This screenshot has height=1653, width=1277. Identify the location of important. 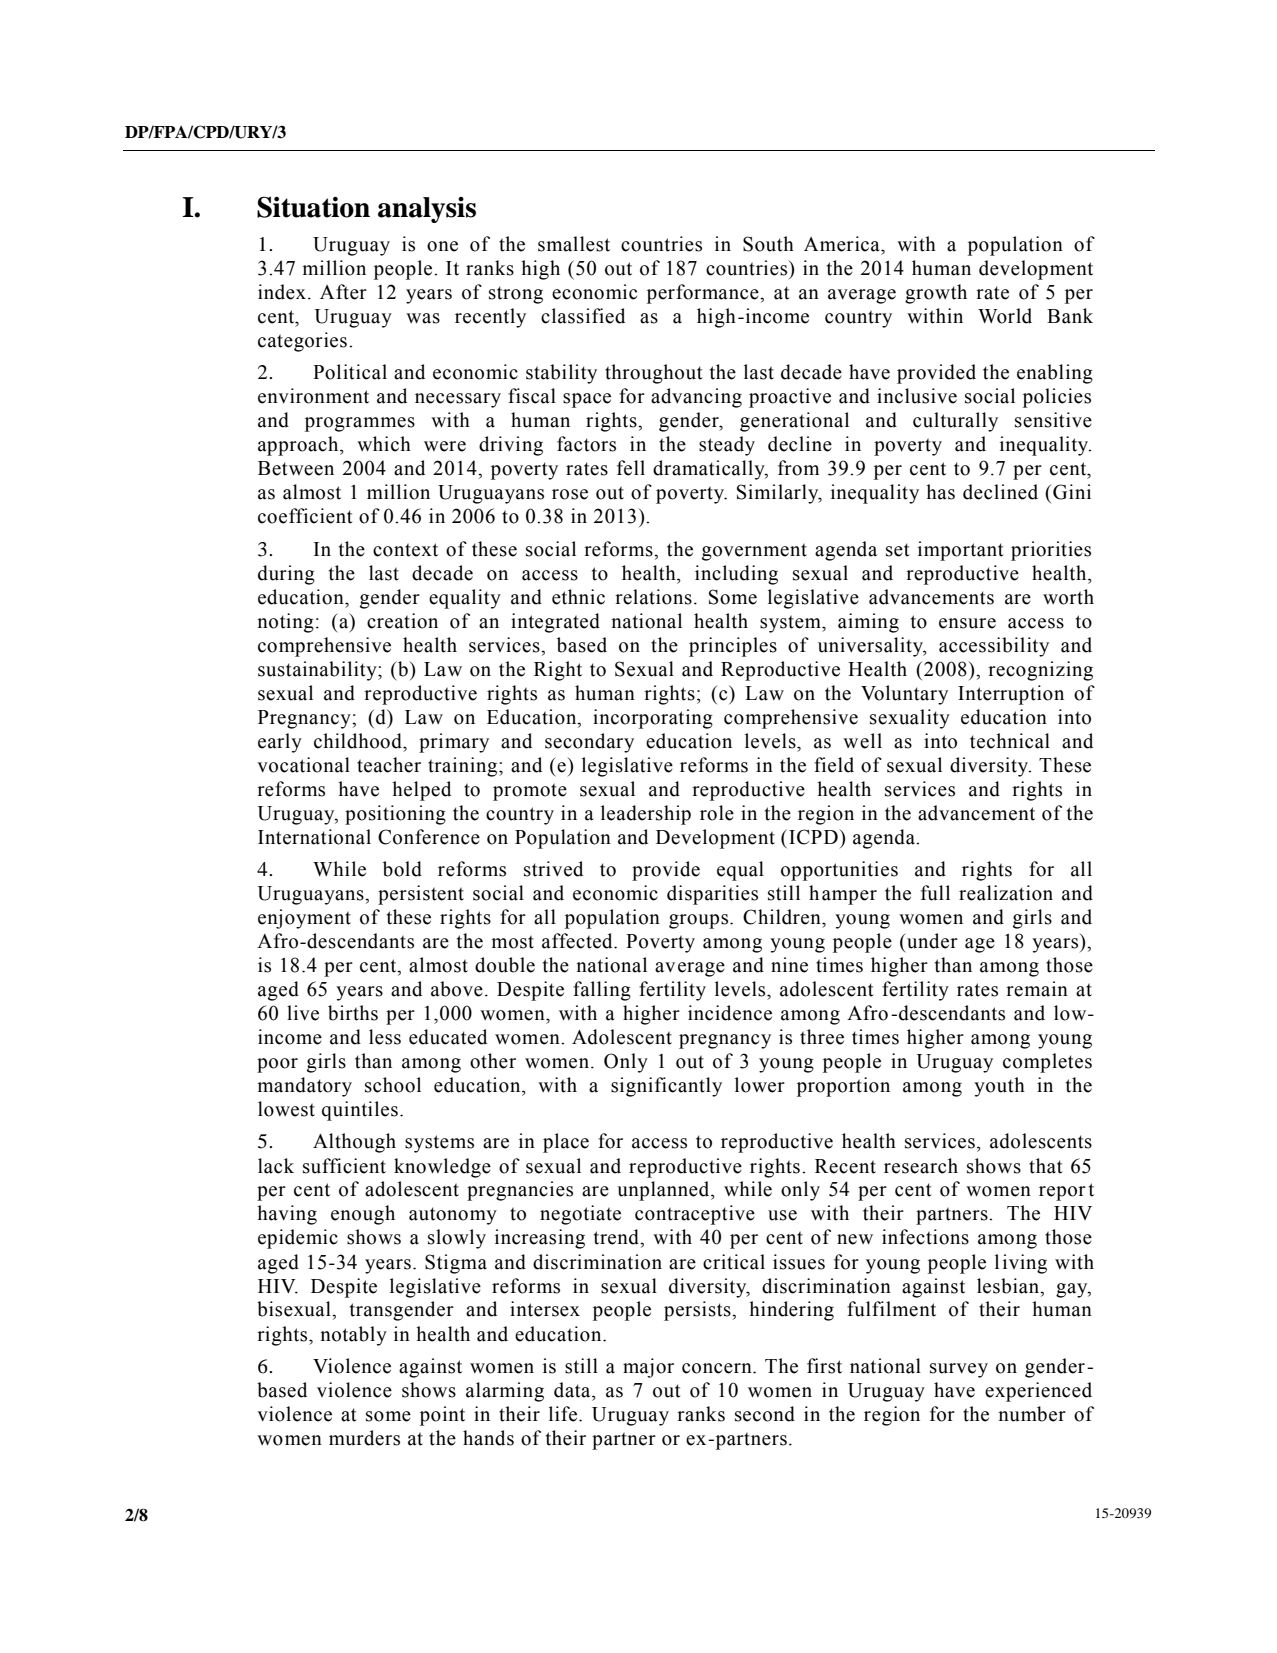
(961, 551).
